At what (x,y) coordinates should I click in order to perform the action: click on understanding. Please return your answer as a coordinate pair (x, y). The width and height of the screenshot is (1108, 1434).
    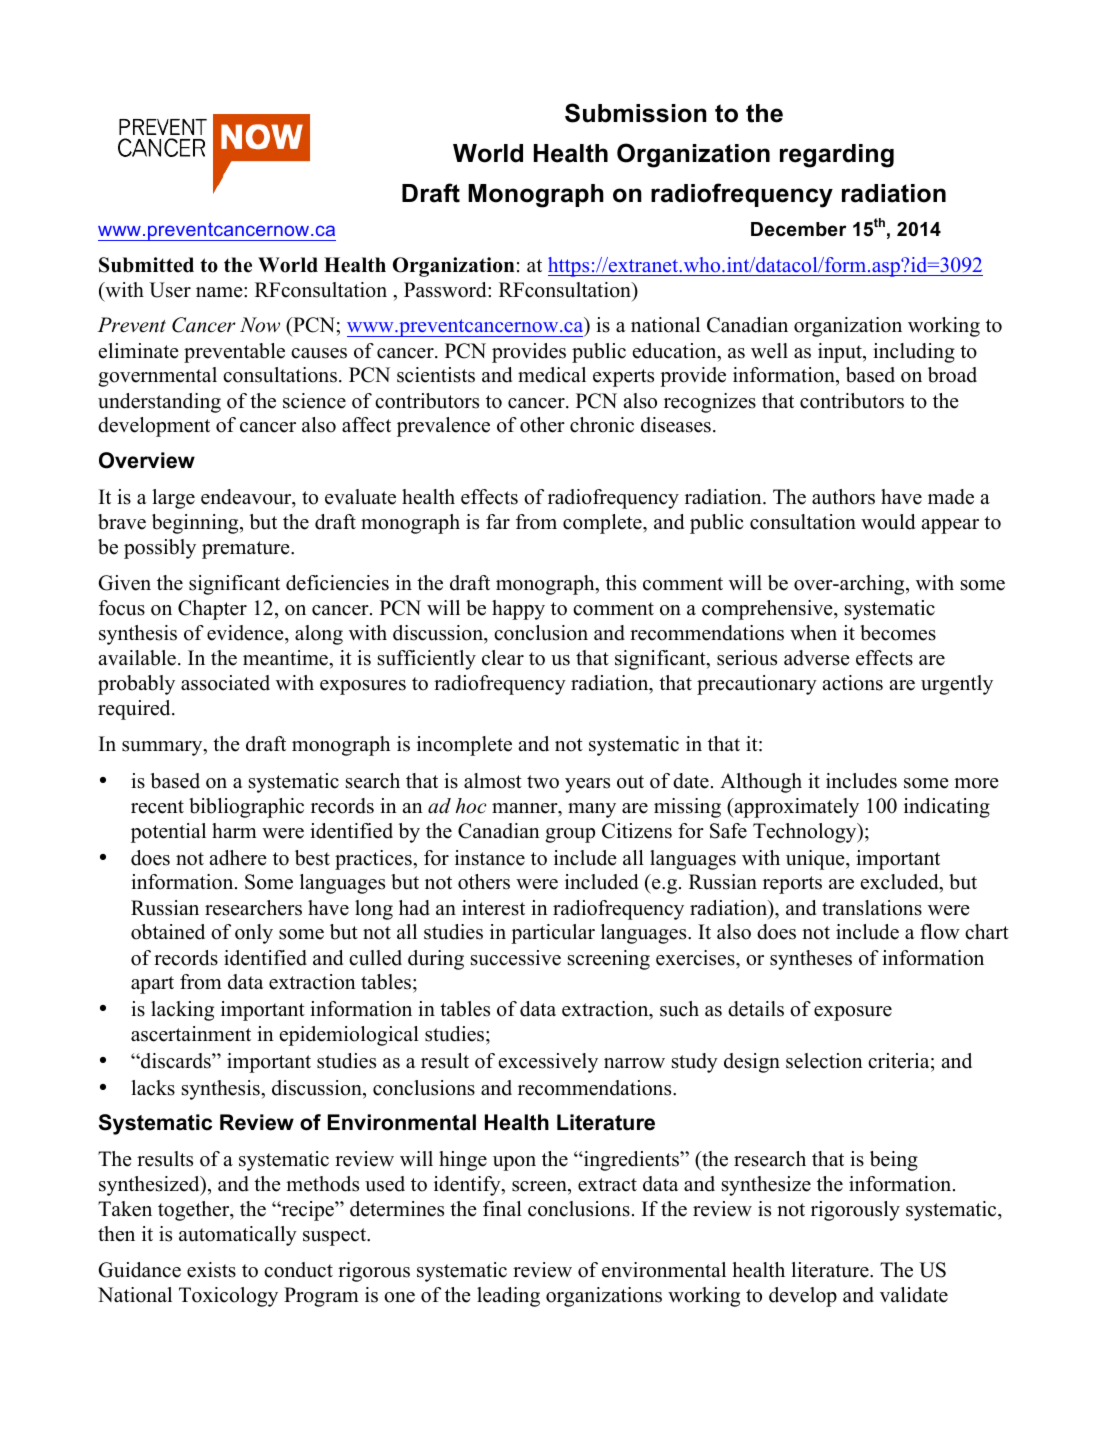
    Looking at the image, I should click on (159, 403).
